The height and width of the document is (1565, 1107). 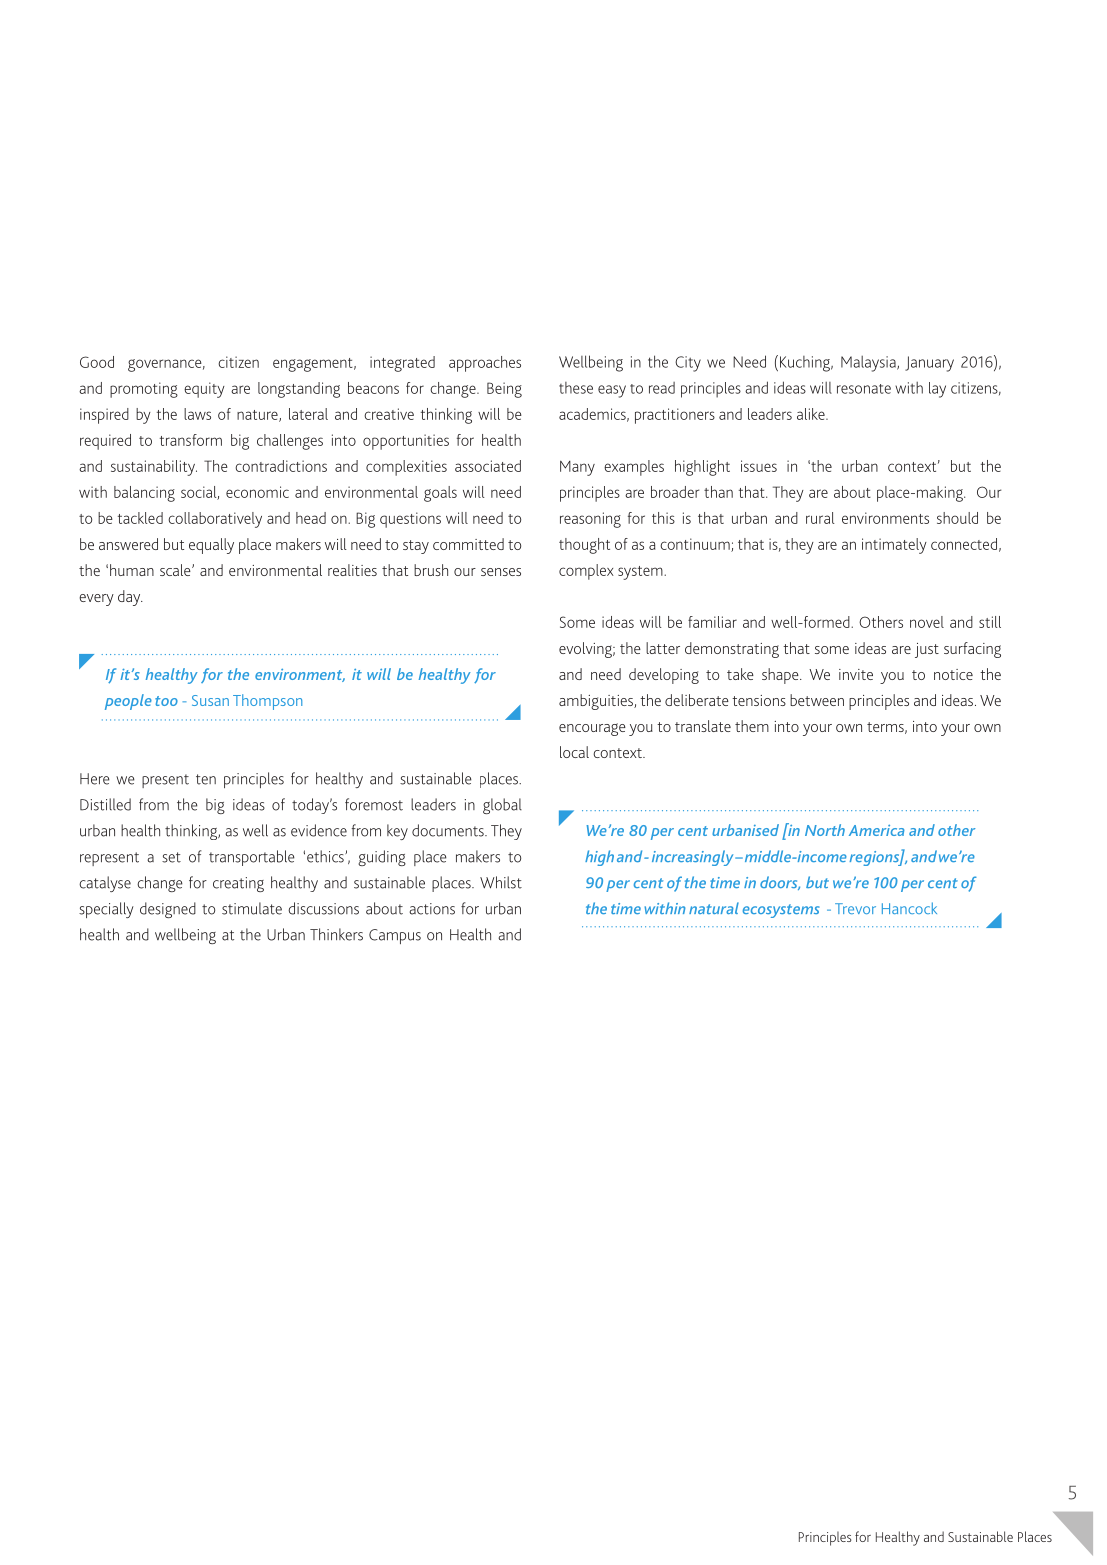 What do you see at coordinates (576, 388) in the document?
I see `these` at bounding box center [576, 388].
